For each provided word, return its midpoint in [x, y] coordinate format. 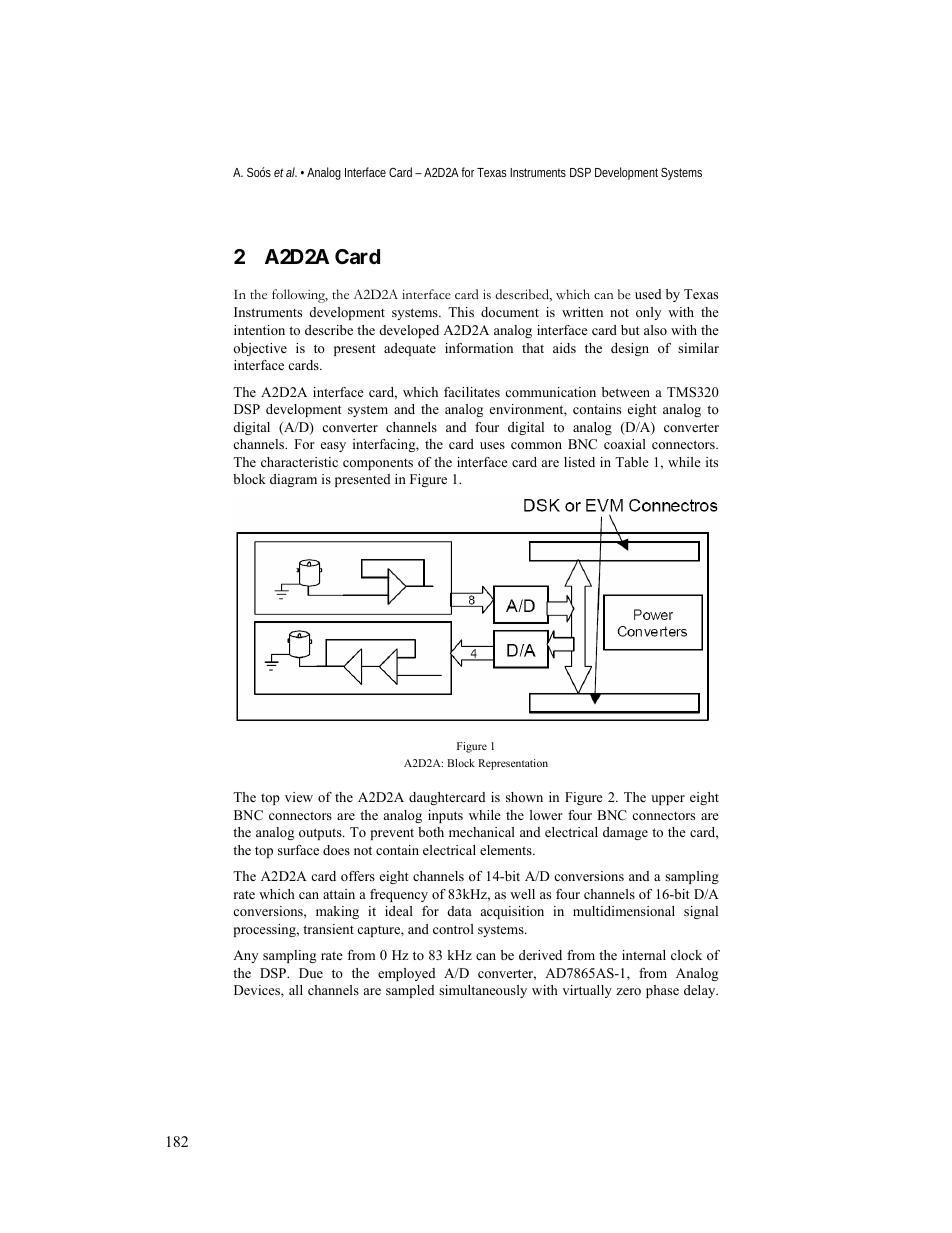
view [299, 797]
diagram [293, 480]
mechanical [482, 832]
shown [524, 797]
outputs [321, 834]
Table [632, 462]
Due [311, 973]
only [648, 313]
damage [625, 833]
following [300, 296]
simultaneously [483, 991]
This [461, 312]
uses [492, 445]
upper [668, 800]
